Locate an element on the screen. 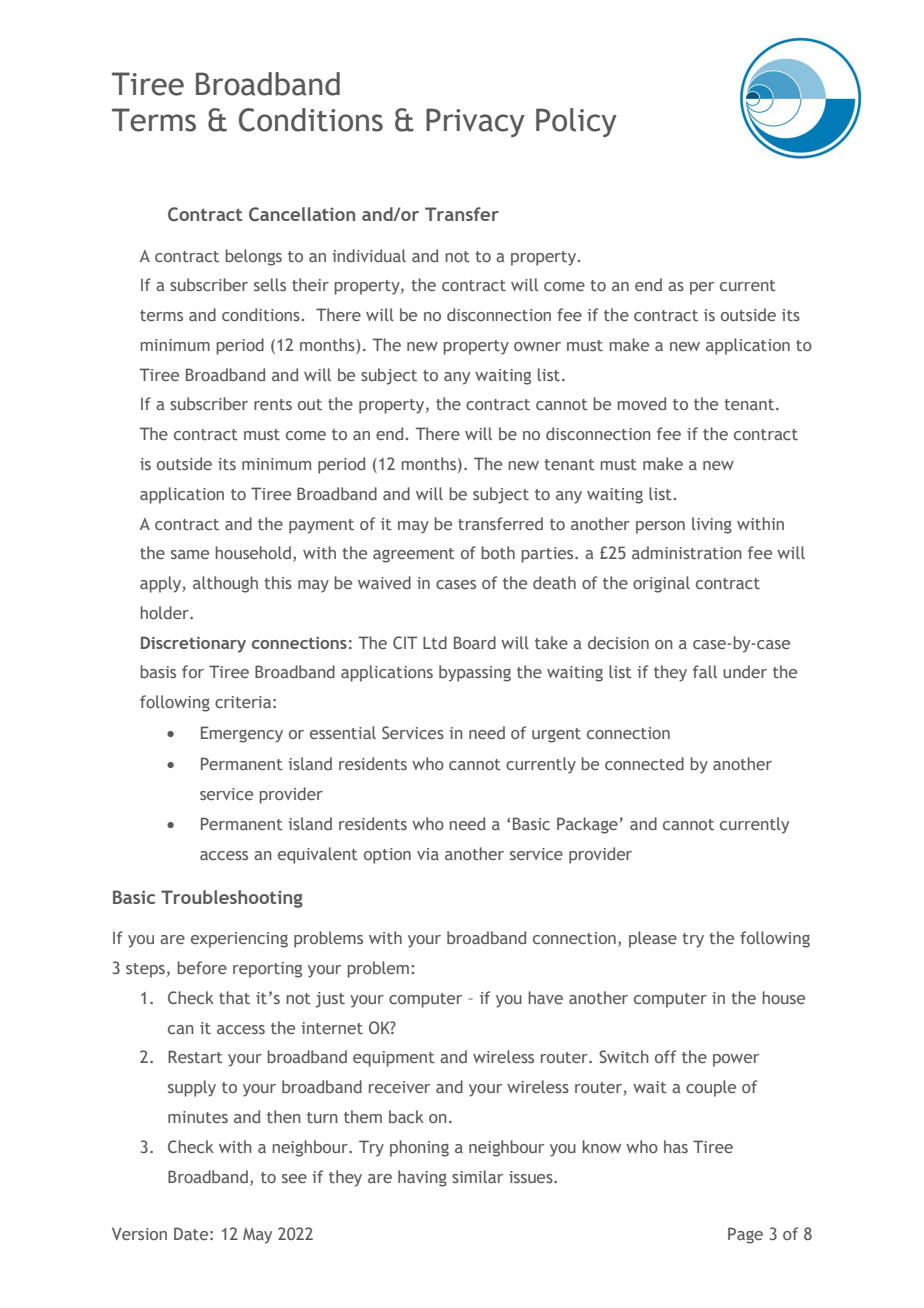  Package is located at coordinates (587, 825).
